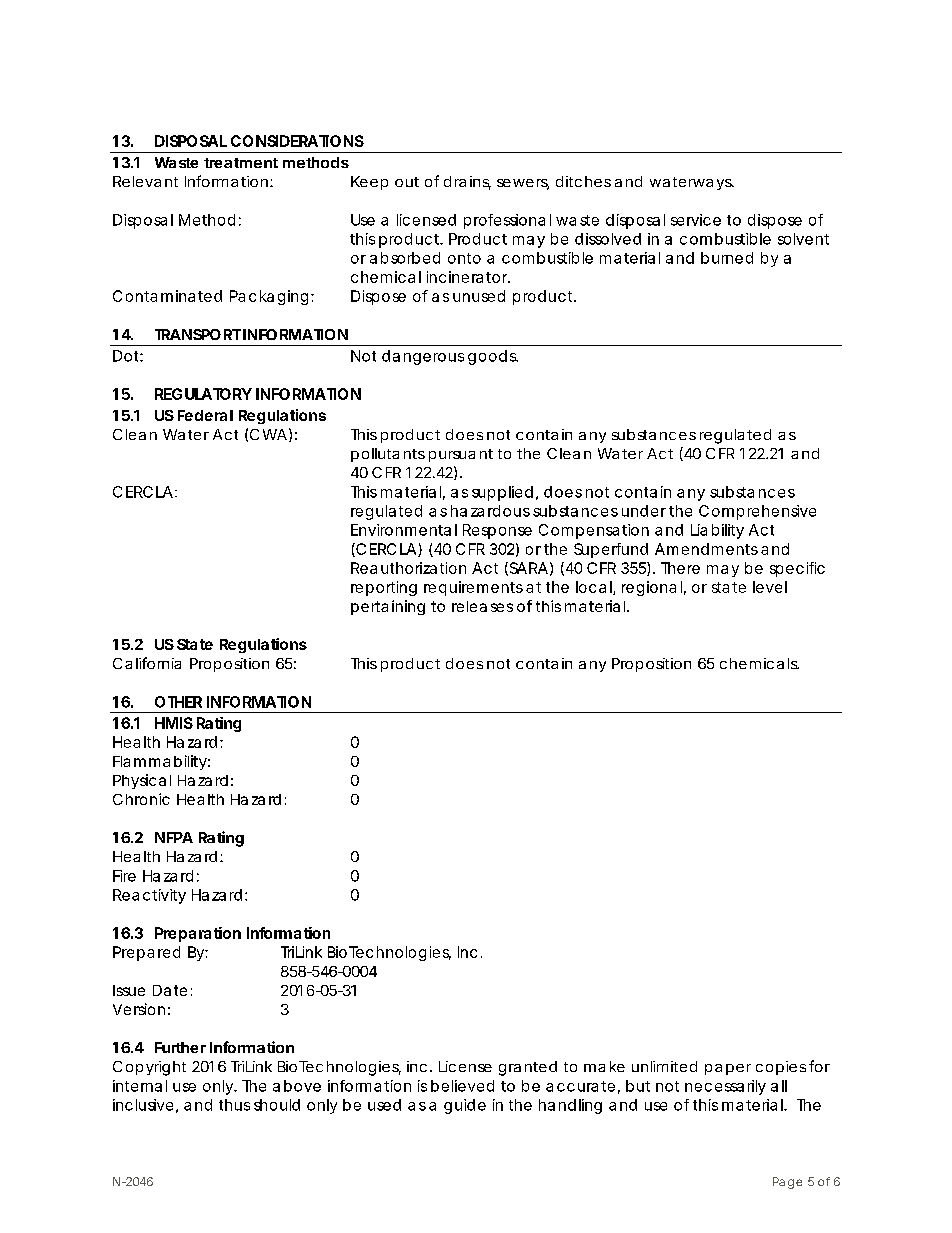 Image resolution: width=952 pixels, height=1233 pixels. I want to click on thus, so click(234, 1105).
